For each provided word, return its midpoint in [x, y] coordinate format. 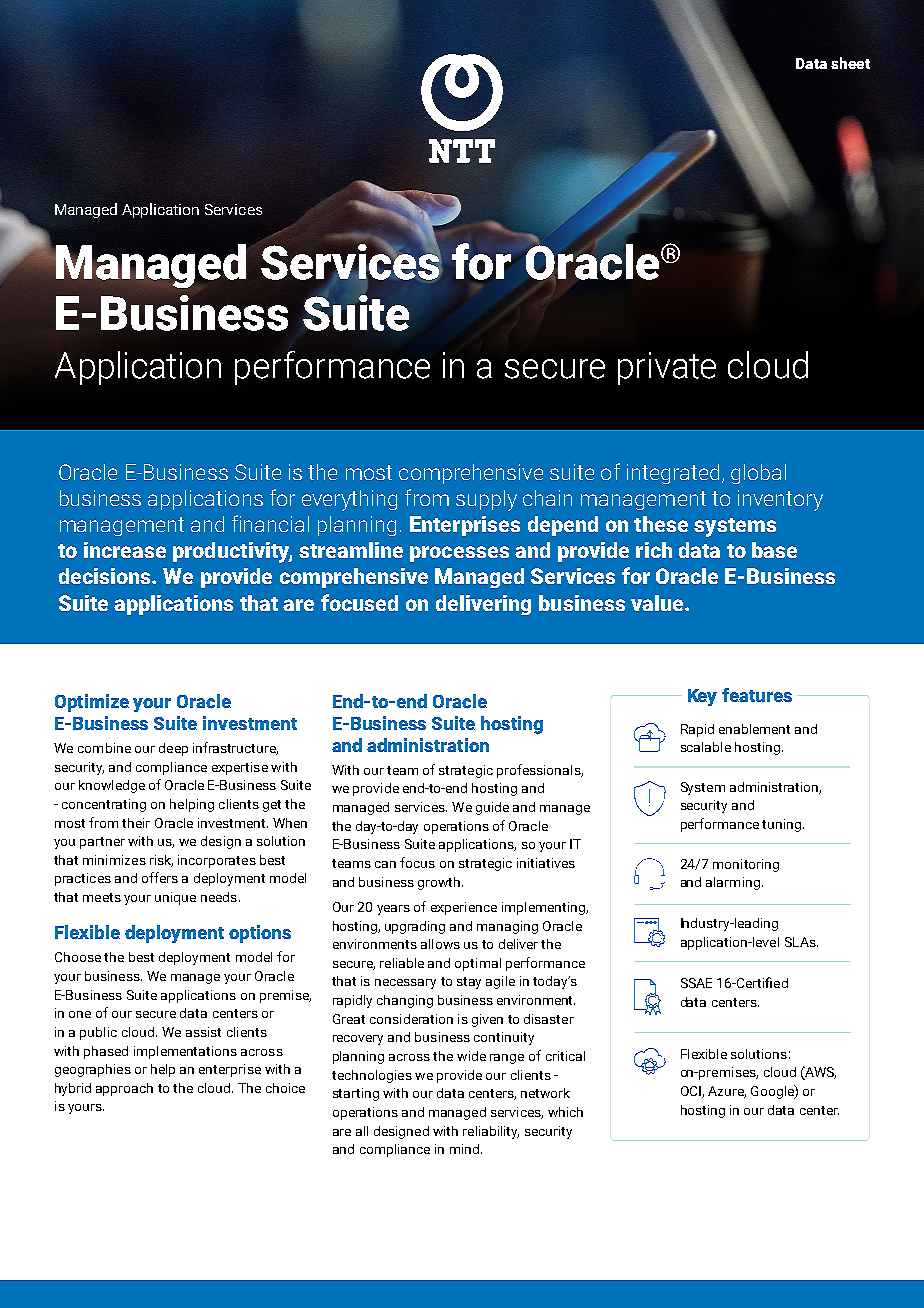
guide [492, 808]
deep [173, 749]
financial [270, 523]
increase [125, 550]
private [667, 368]
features [757, 695]
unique [175, 898]
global [758, 474]
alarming [733, 883]
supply [486, 500]
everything [349, 500]
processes [459, 554]
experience [464, 908]
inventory [780, 500]
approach [124, 1089]
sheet [850, 63]
